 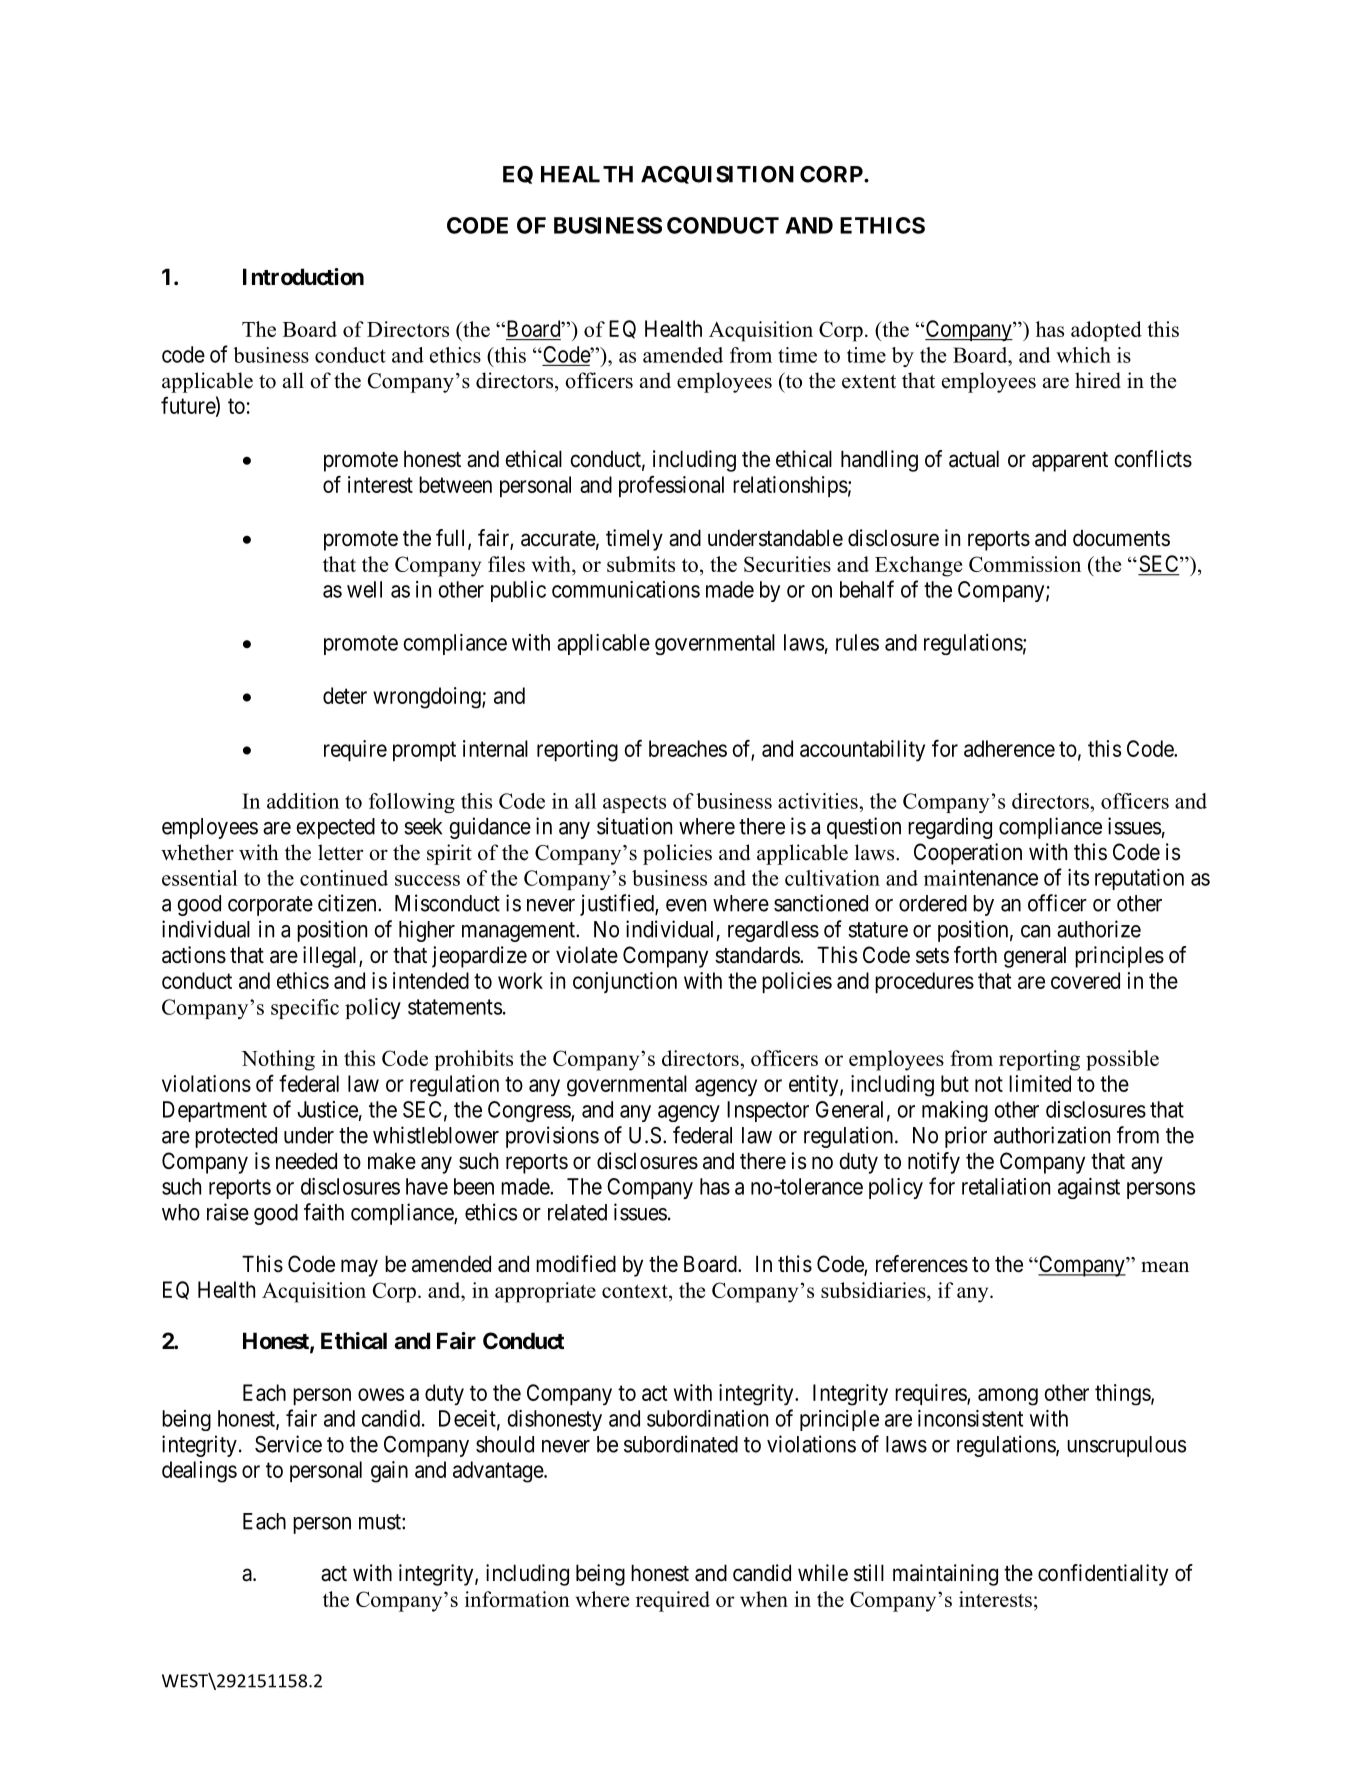 What do you see at coordinates (1008, 1397) in the document?
I see `among` at bounding box center [1008, 1397].
